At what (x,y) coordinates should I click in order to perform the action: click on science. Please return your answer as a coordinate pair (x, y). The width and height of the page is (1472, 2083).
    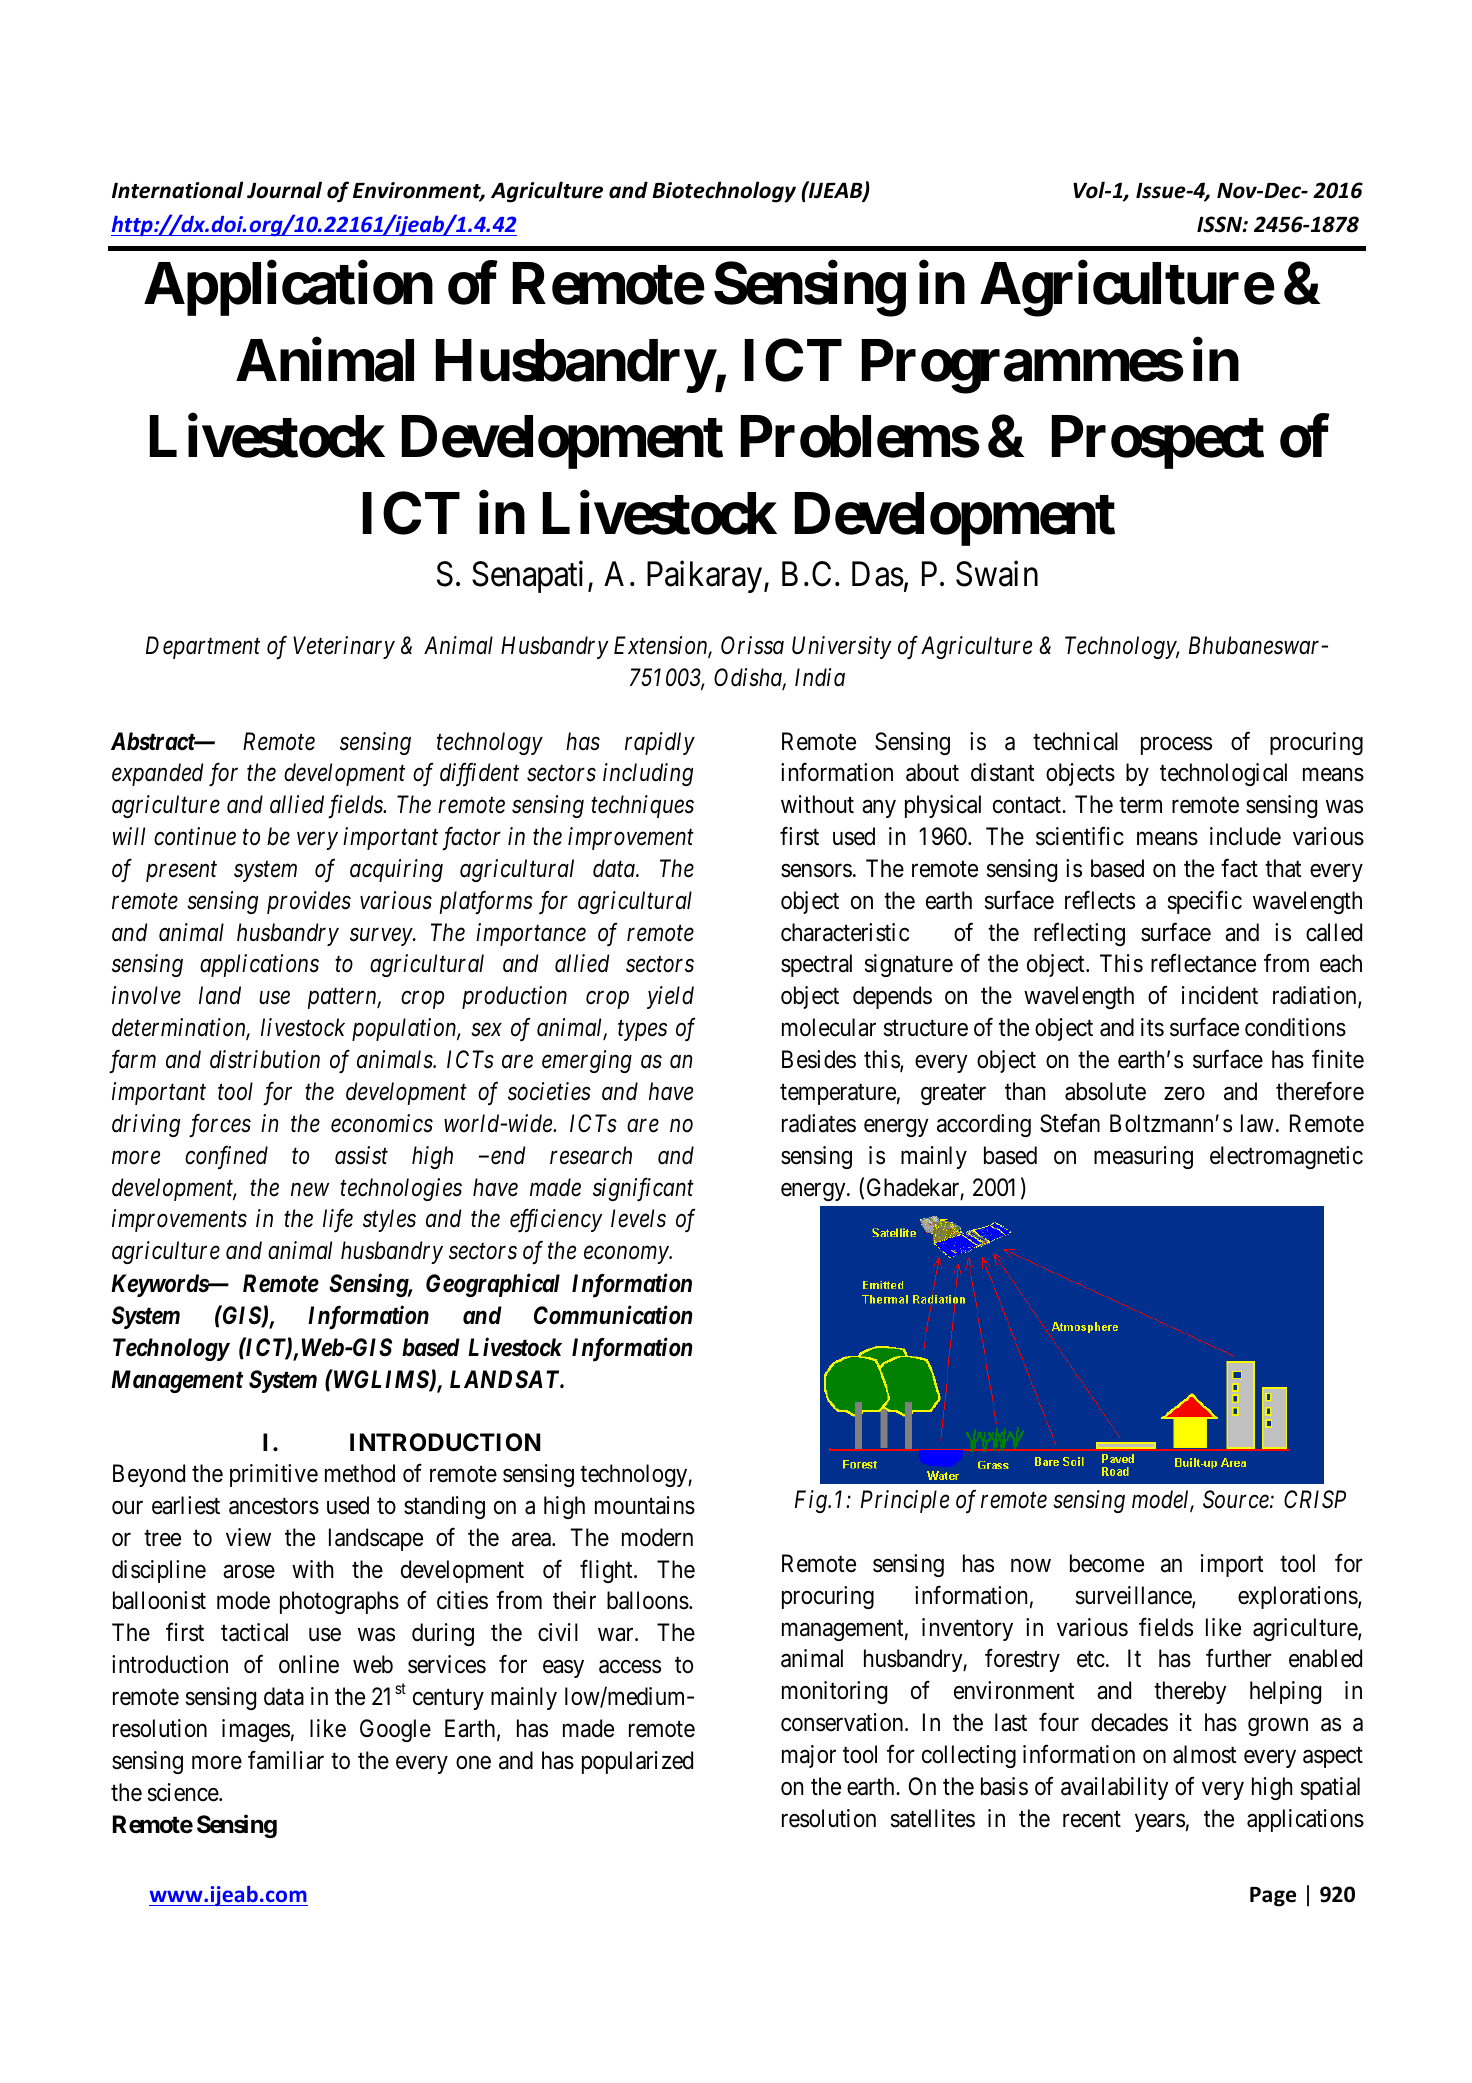
    Looking at the image, I should click on (184, 1792).
